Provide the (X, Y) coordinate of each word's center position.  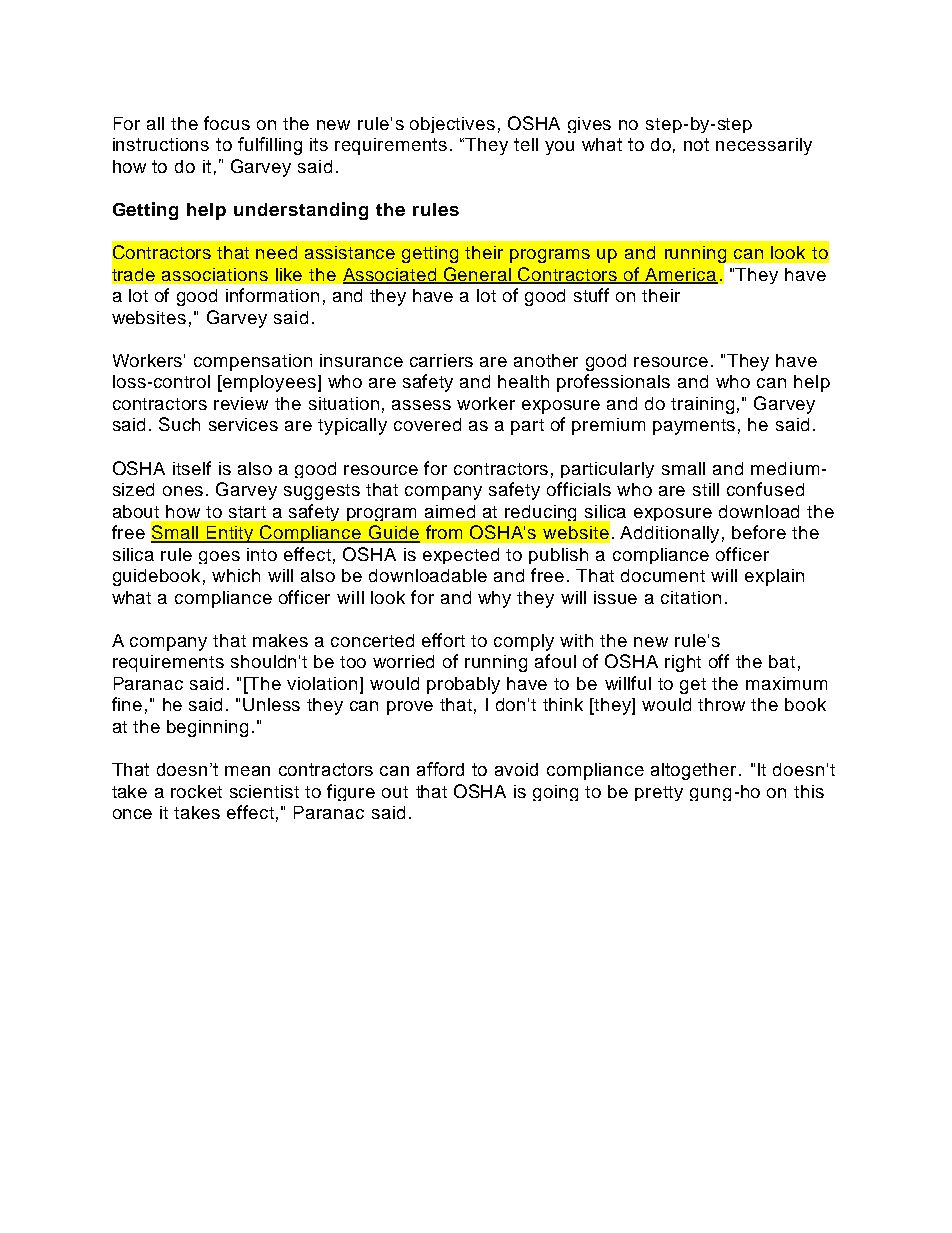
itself (192, 468)
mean (247, 771)
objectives (452, 125)
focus (227, 123)
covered (427, 424)
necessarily (764, 146)
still (706, 489)
